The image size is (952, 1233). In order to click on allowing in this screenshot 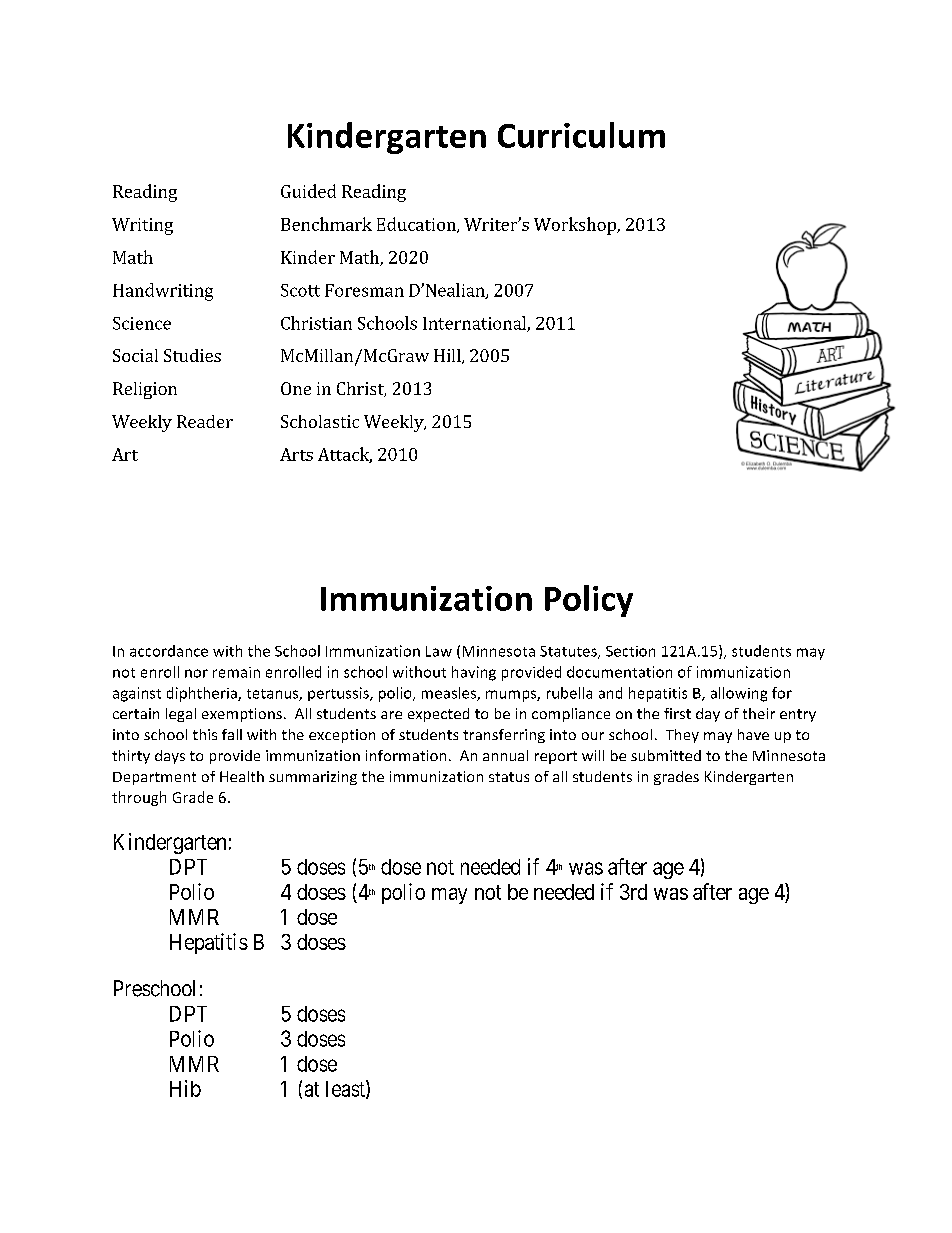, I will do `click(739, 694)`.
